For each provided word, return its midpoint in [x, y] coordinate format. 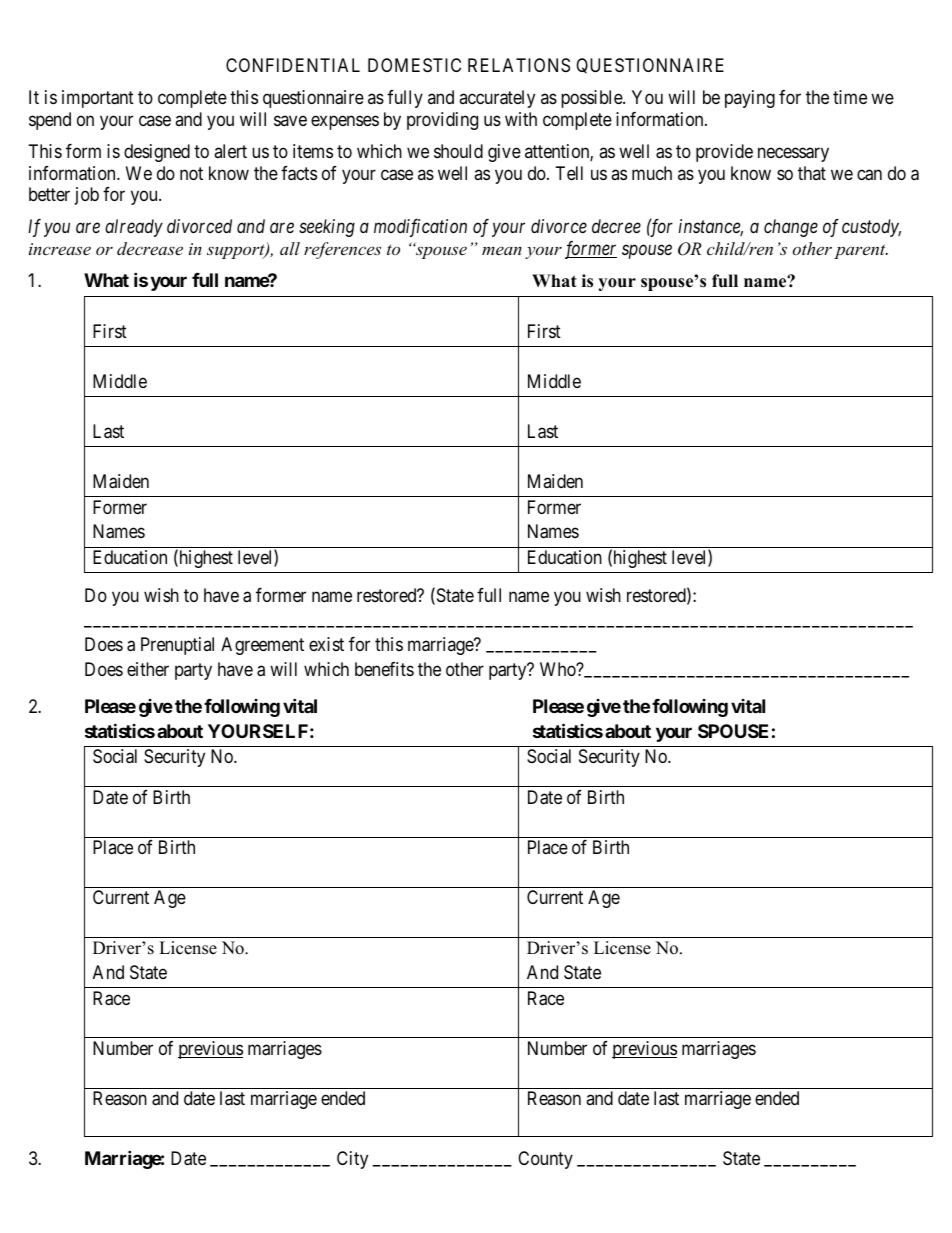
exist [326, 644]
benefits [384, 669]
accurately [497, 99]
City [352, 1160]
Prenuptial [177, 646]
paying [750, 99]
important [98, 99]
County [545, 1160]
